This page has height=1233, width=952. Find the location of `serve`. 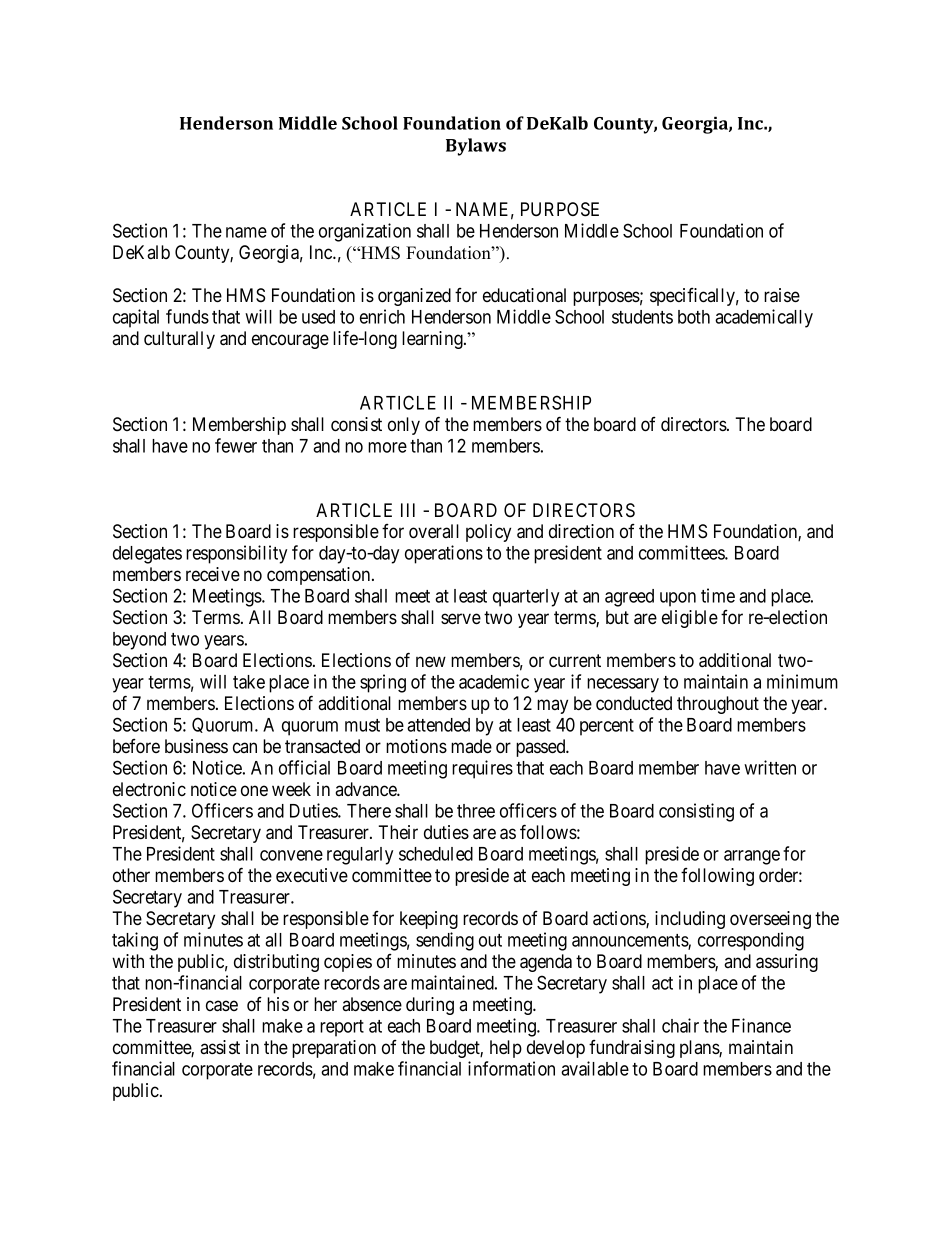

serve is located at coordinates (461, 618).
